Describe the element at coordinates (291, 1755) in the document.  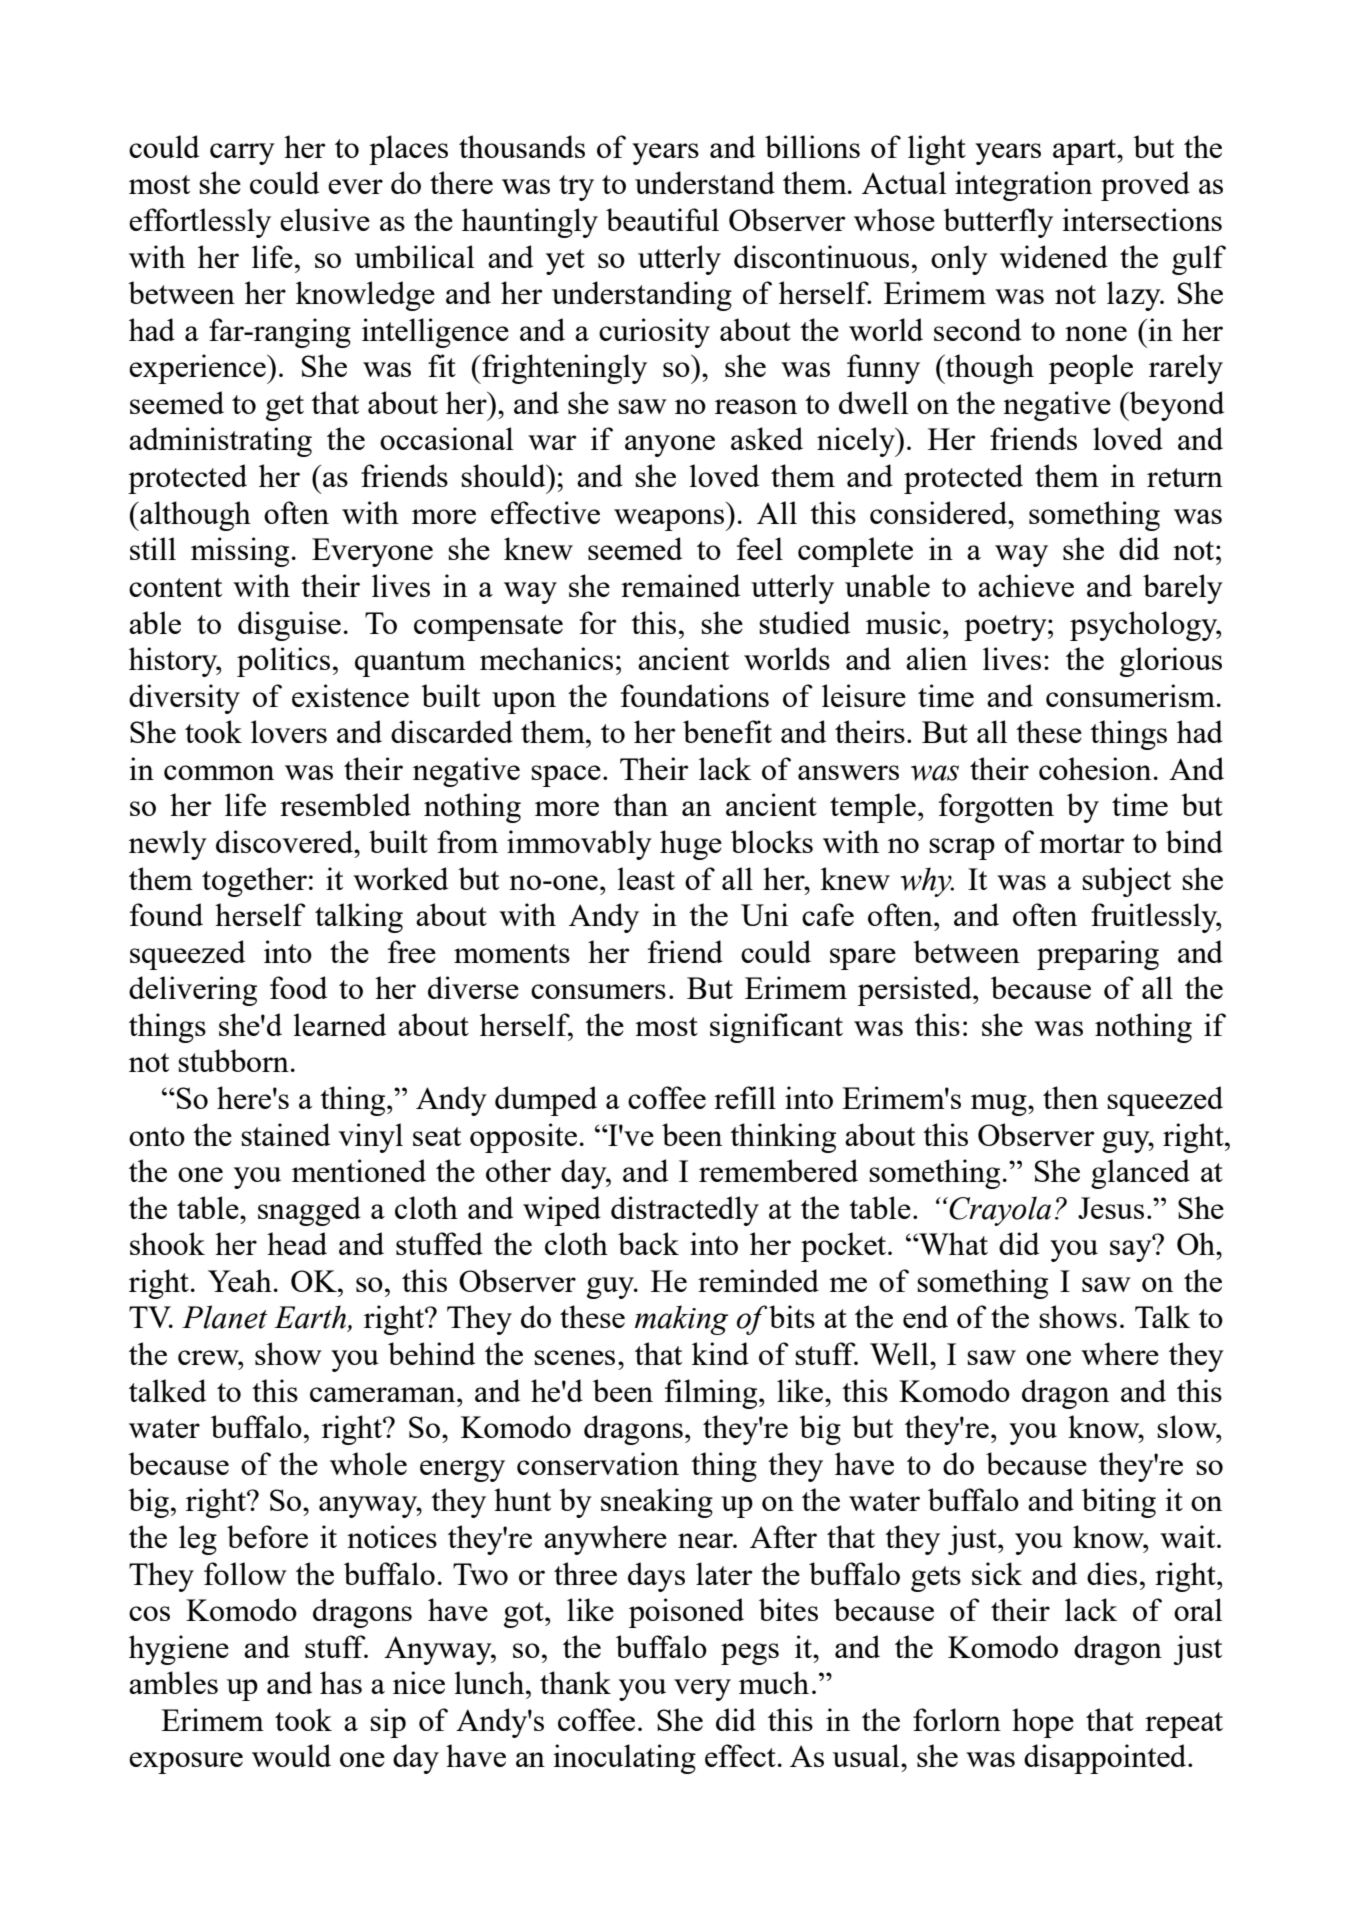
I see `would` at that location.
